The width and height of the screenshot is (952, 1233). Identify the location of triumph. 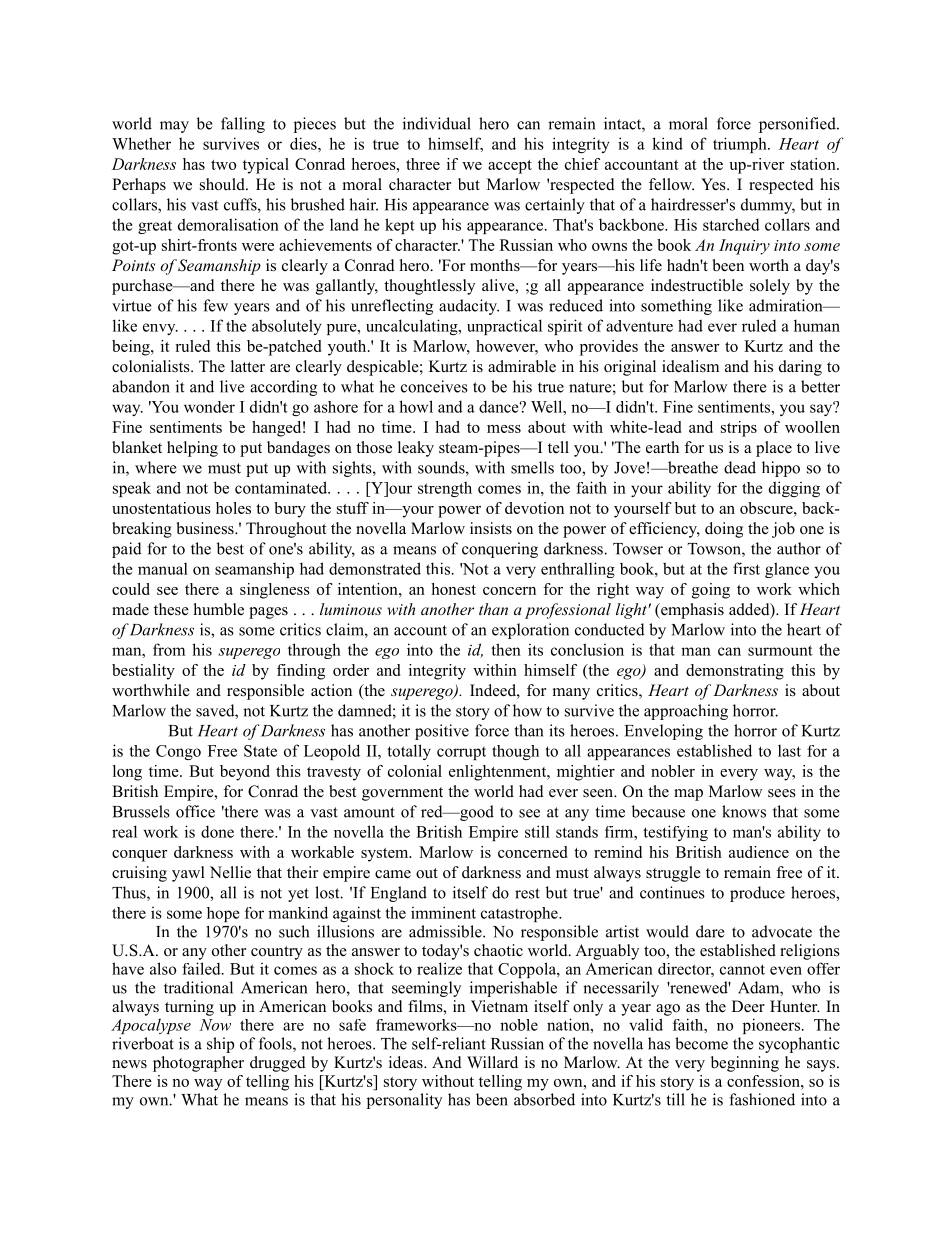
(741, 145).
